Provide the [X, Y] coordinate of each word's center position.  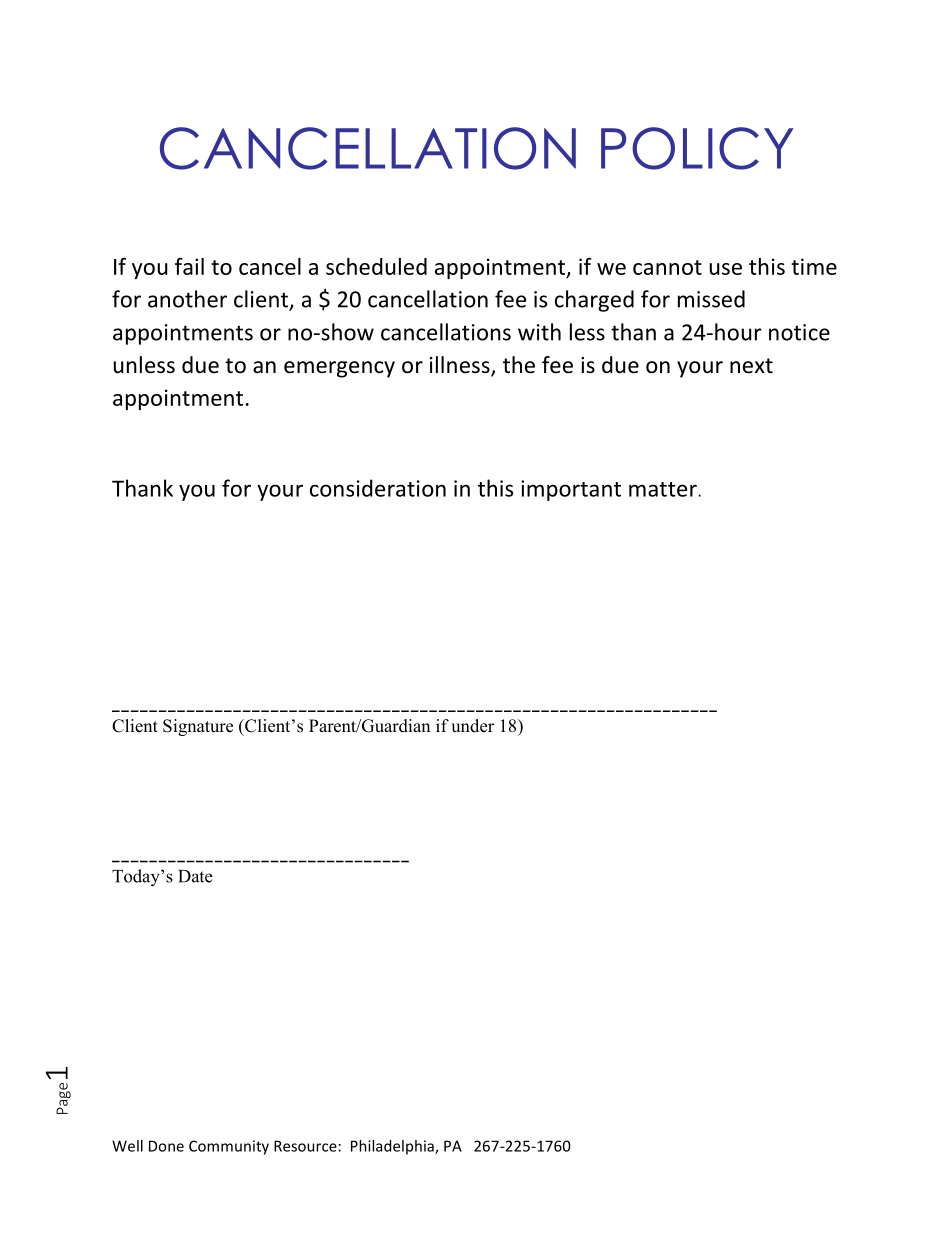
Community [229, 1147]
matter [664, 489]
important [571, 490]
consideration [378, 488]
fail [189, 266]
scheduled [376, 266]
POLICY [697, 148]
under [472, 726]
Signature [198, 727]
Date [195, 876]
